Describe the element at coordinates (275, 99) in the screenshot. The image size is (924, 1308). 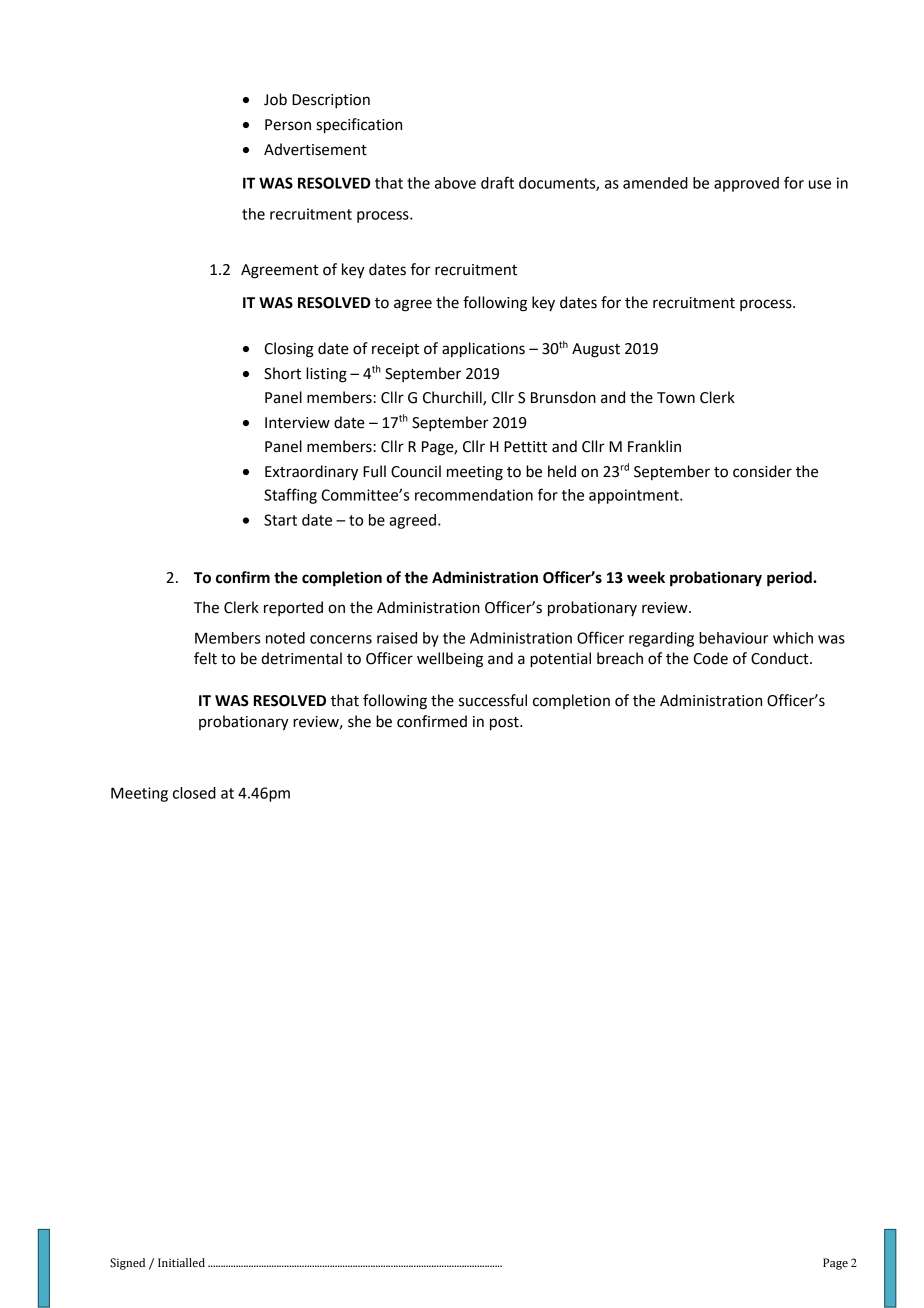
I see `Job` at that location.
